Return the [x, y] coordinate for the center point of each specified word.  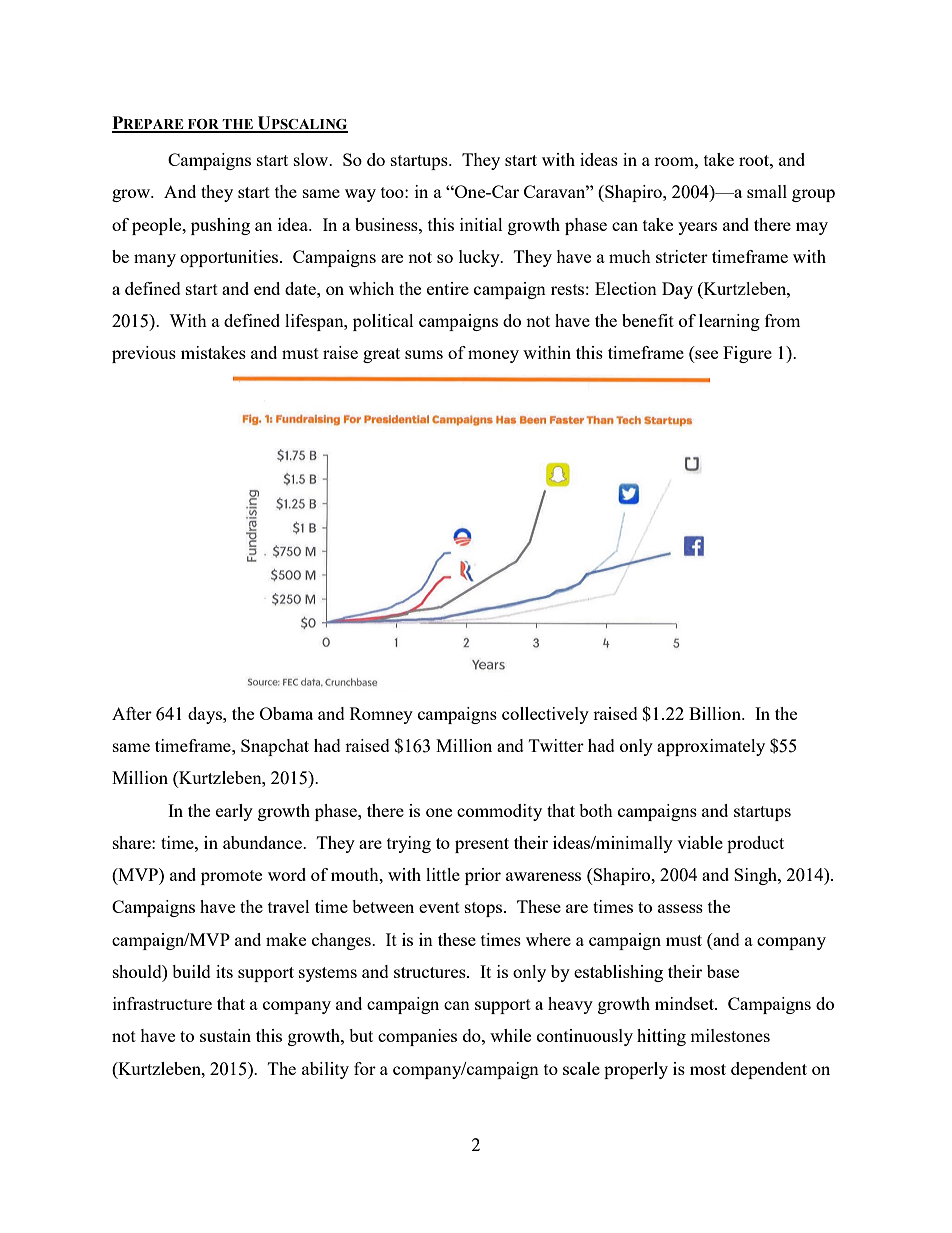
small [767, 191]
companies [417, 1037]
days [206, 715]
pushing [220, 226]
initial [481, 224]
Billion [716, 713]
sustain [225, 1035]
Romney [381, 715]
